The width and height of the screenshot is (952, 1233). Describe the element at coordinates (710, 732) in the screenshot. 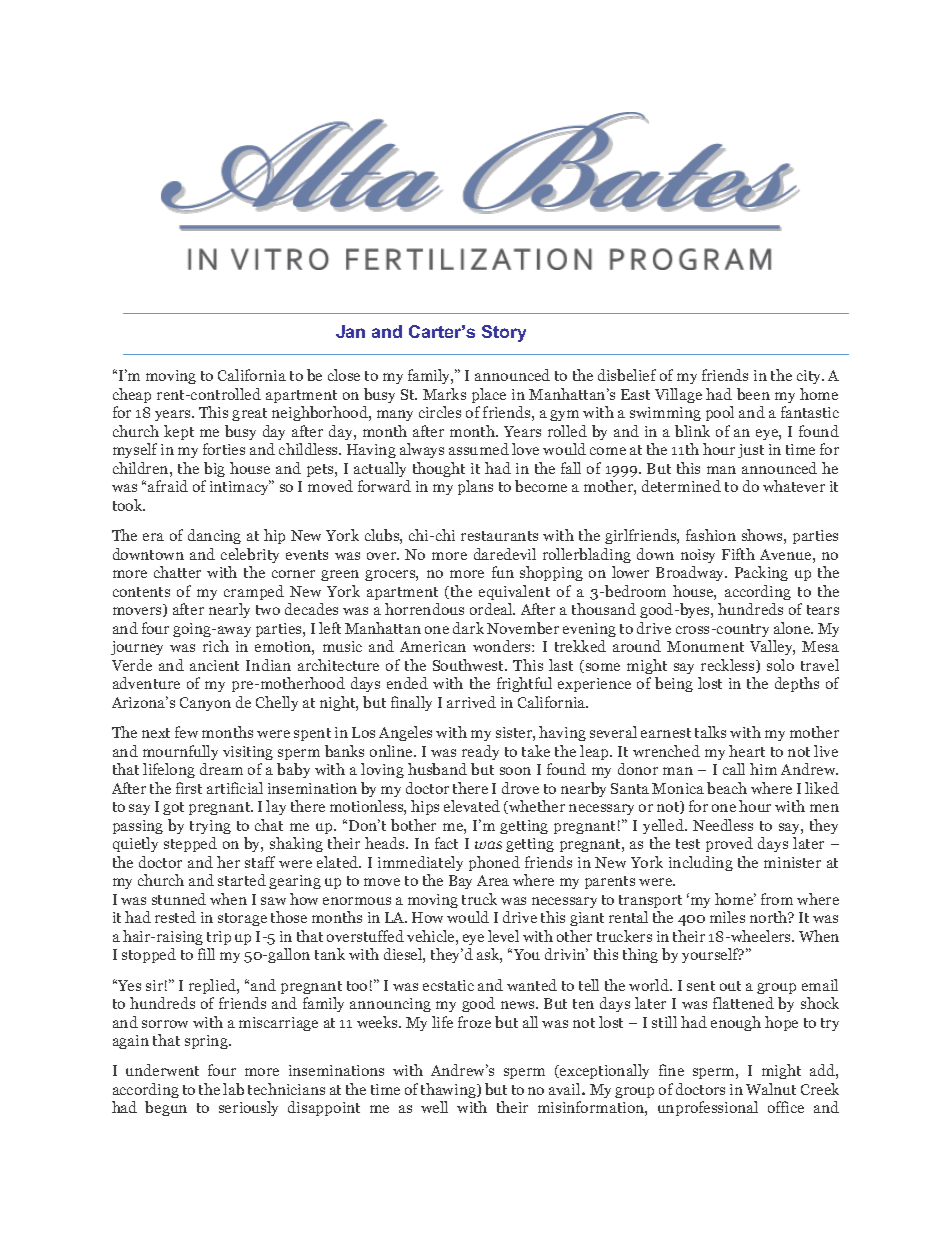

I see `talks` at that location.
